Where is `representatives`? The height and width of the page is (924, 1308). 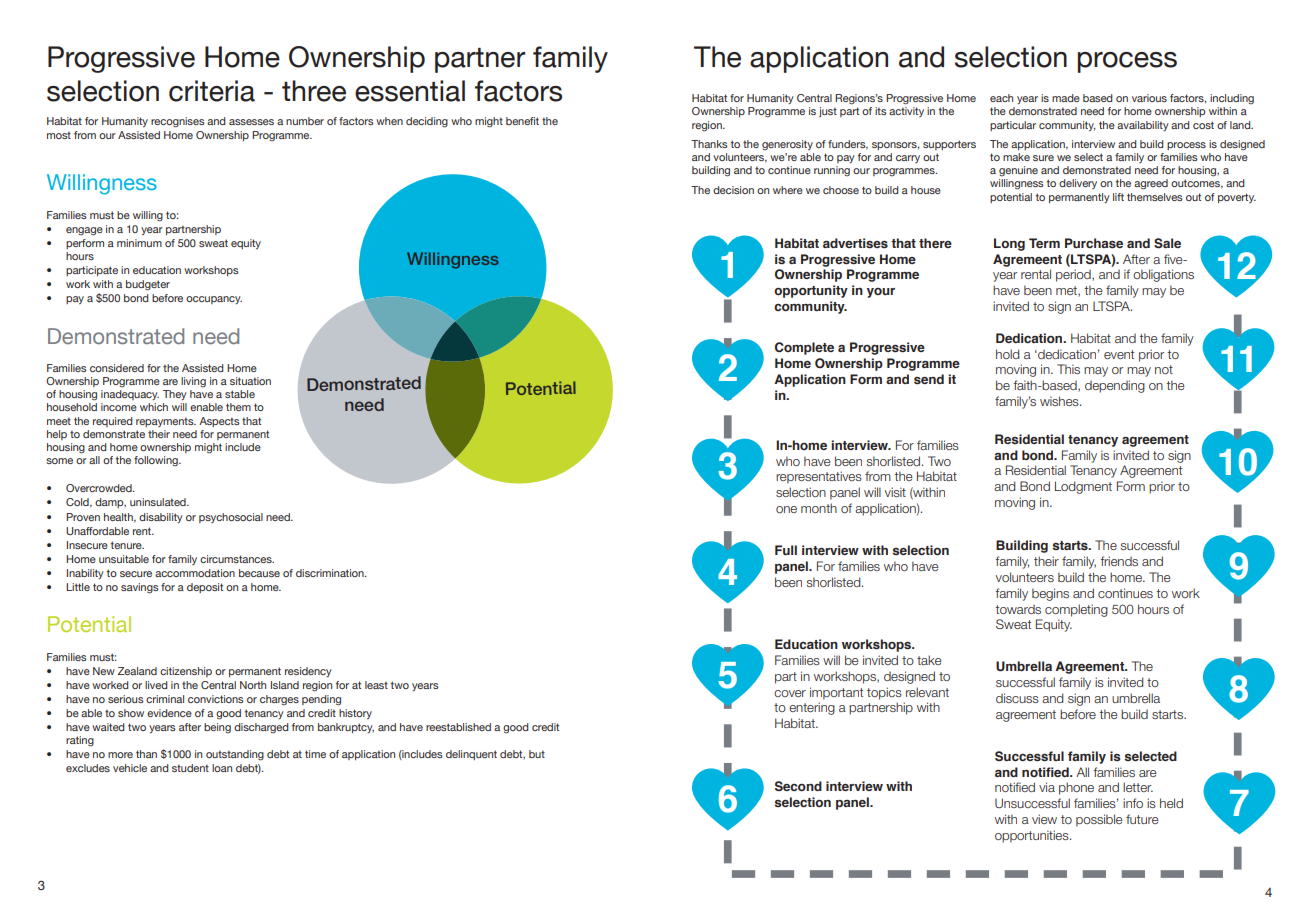 representatives is located at coordinates (819, 477).
